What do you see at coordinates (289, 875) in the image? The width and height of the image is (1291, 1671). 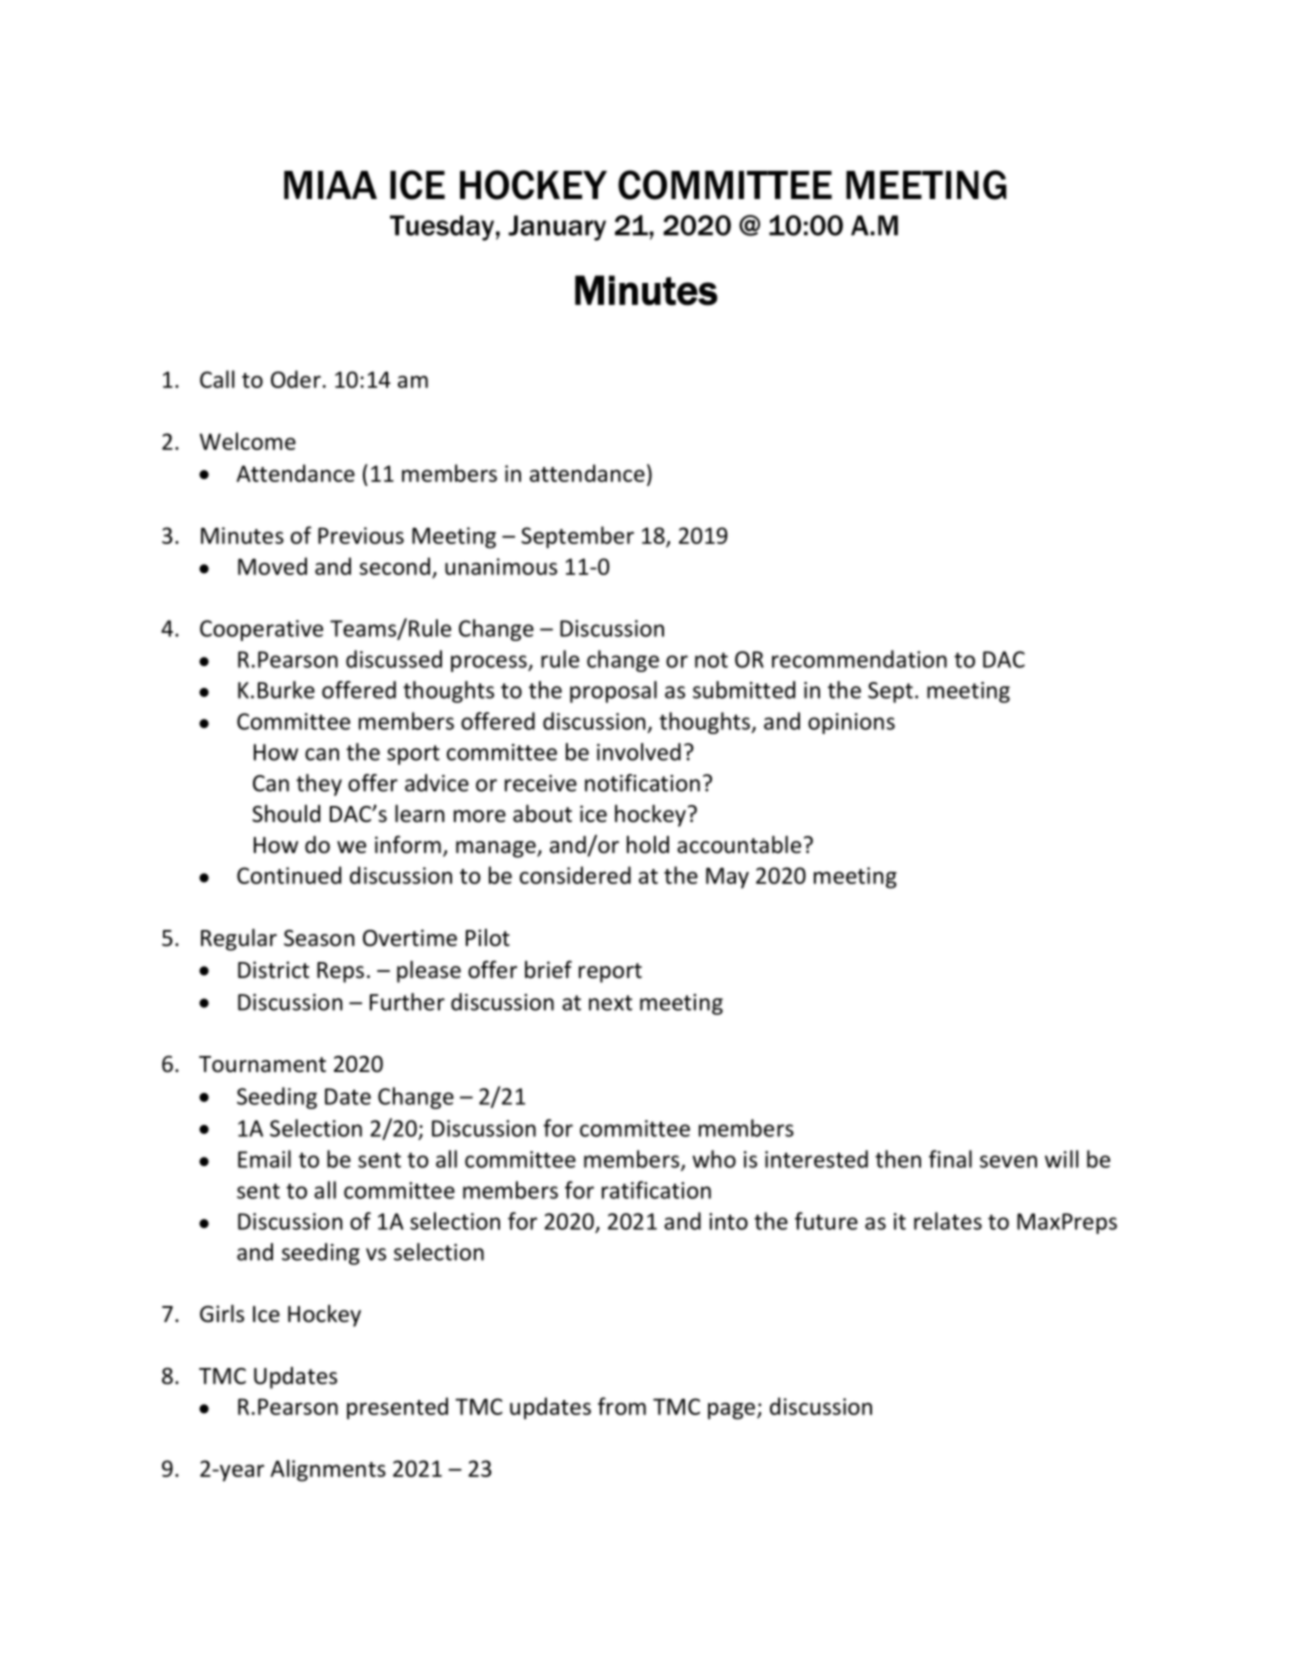 I see `Continued` at bounding box center [289, 875].
